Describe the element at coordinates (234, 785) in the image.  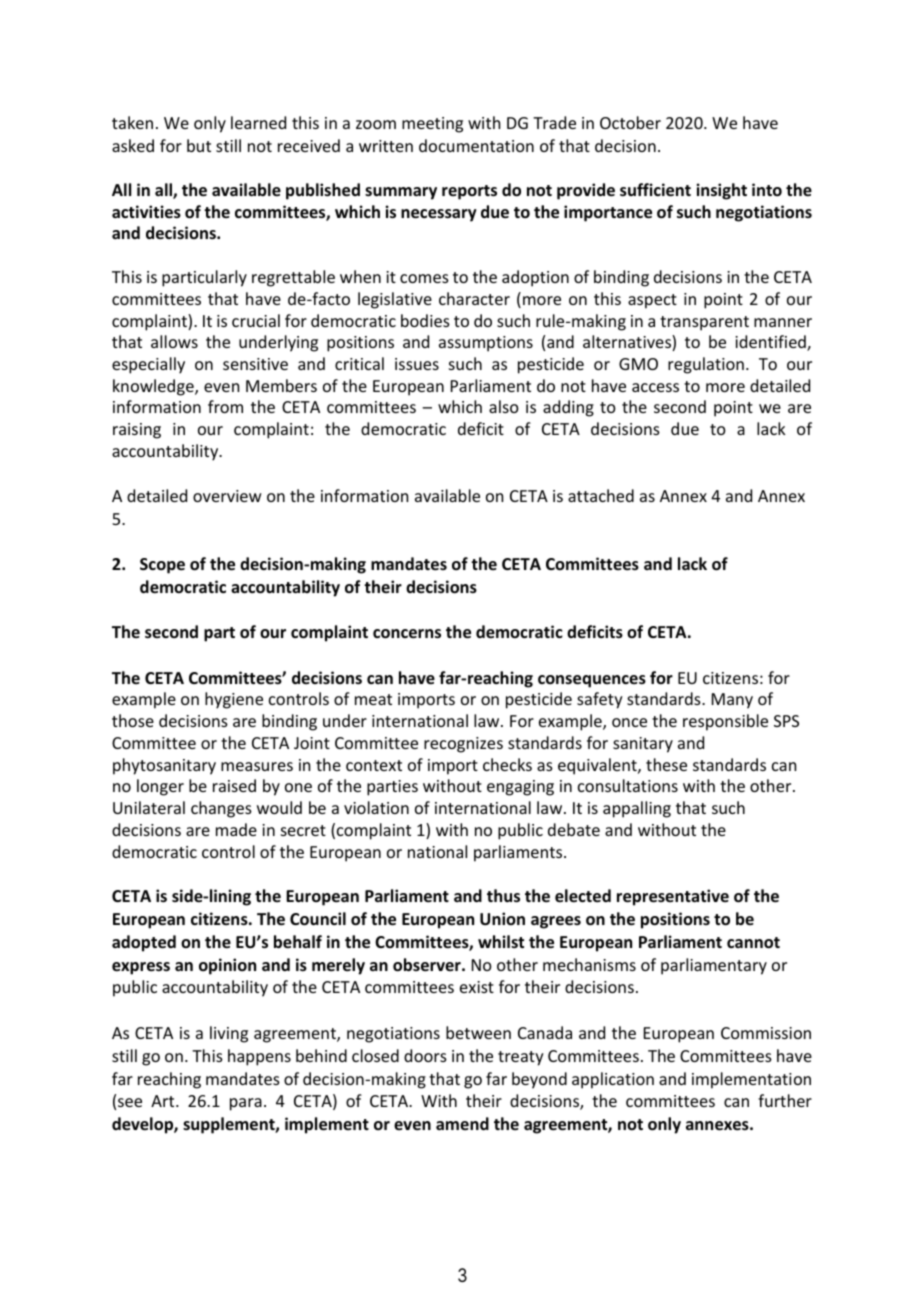
I see `raised` at that location.
